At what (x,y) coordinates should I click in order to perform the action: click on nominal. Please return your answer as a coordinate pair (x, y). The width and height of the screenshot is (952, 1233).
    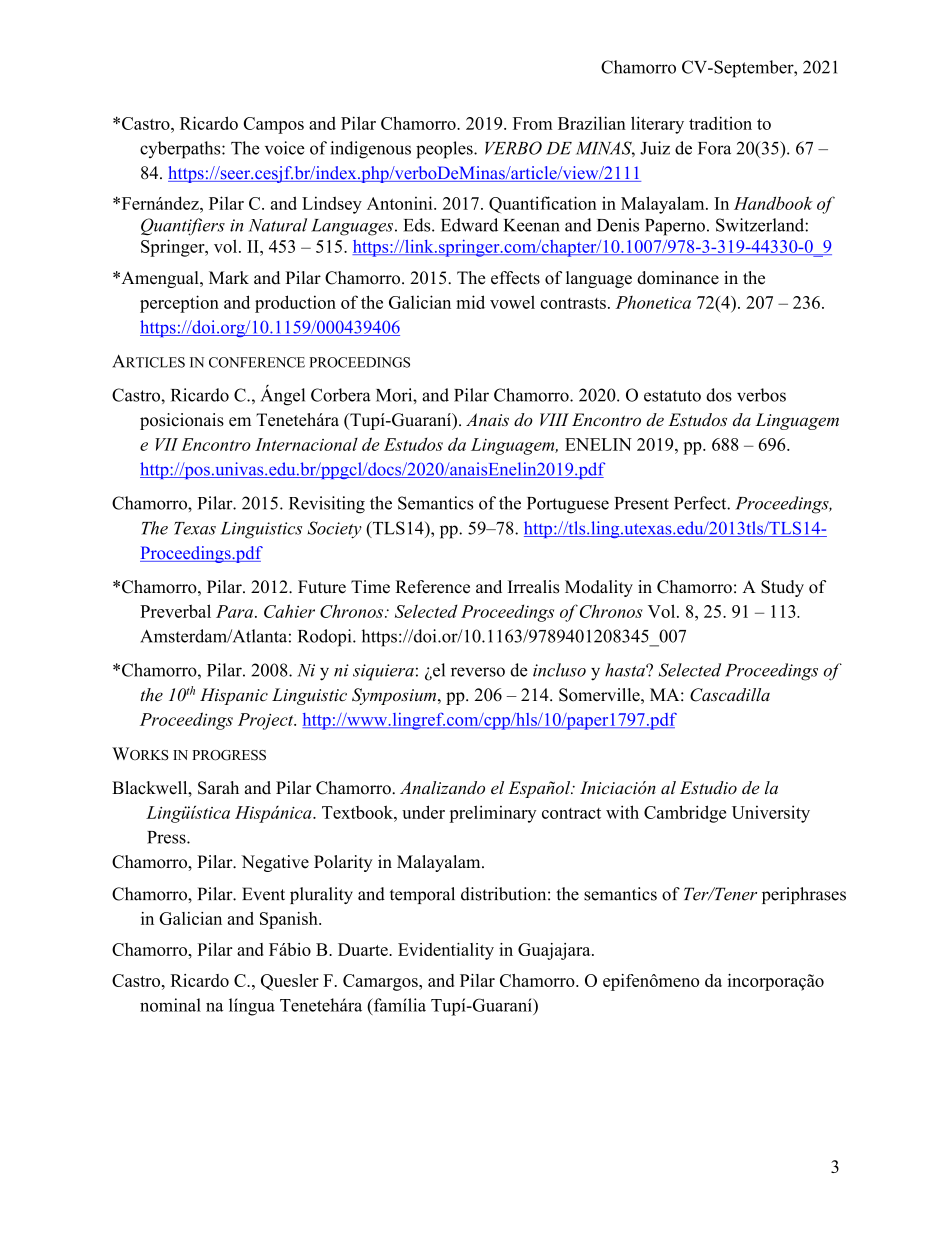
    Looking at the image, I should click on (170, 1005).
